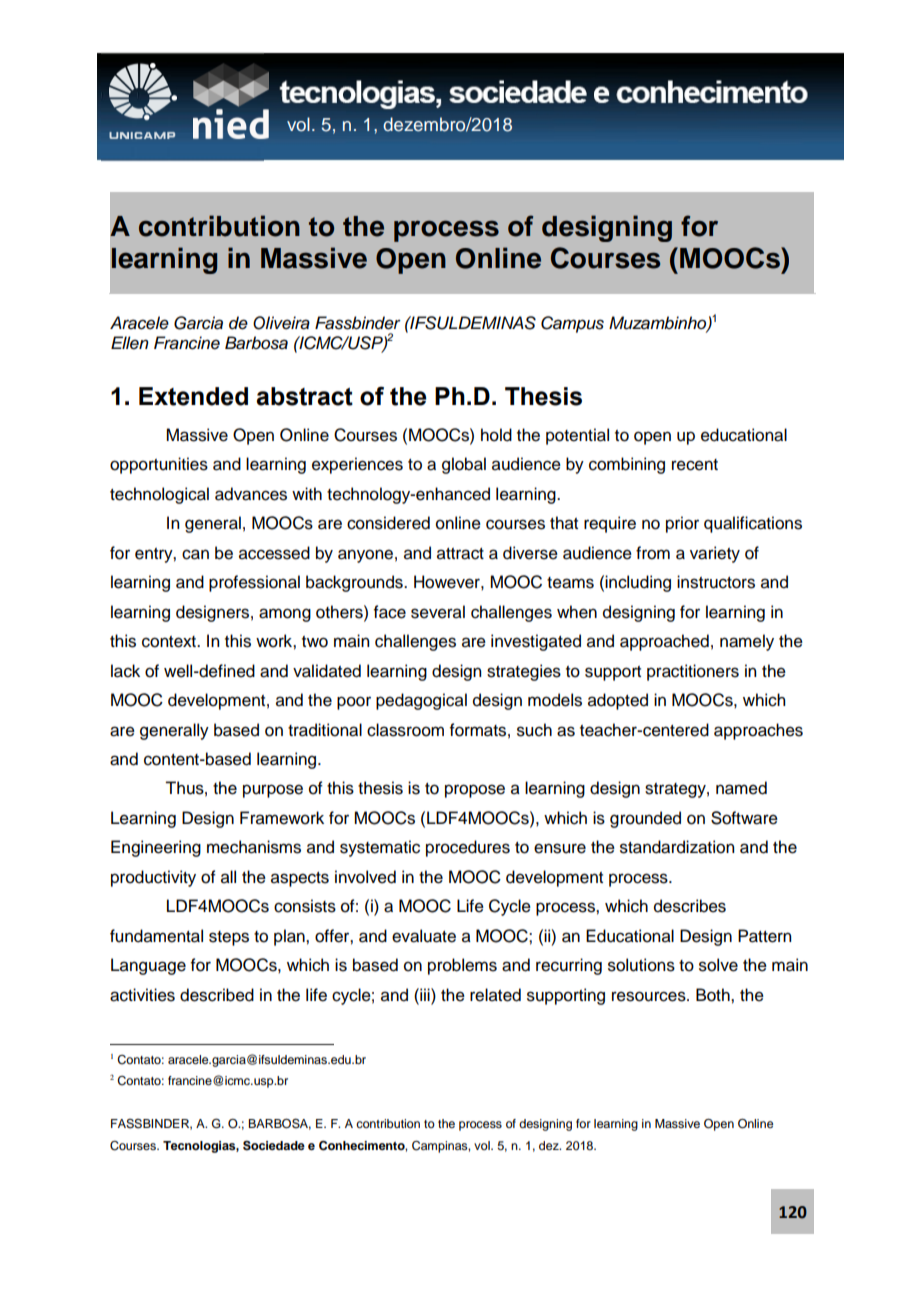 This page has width=924, height=1308. Describe the element at coordinates (572, 324) in the page. I see `Campus` at that location.
